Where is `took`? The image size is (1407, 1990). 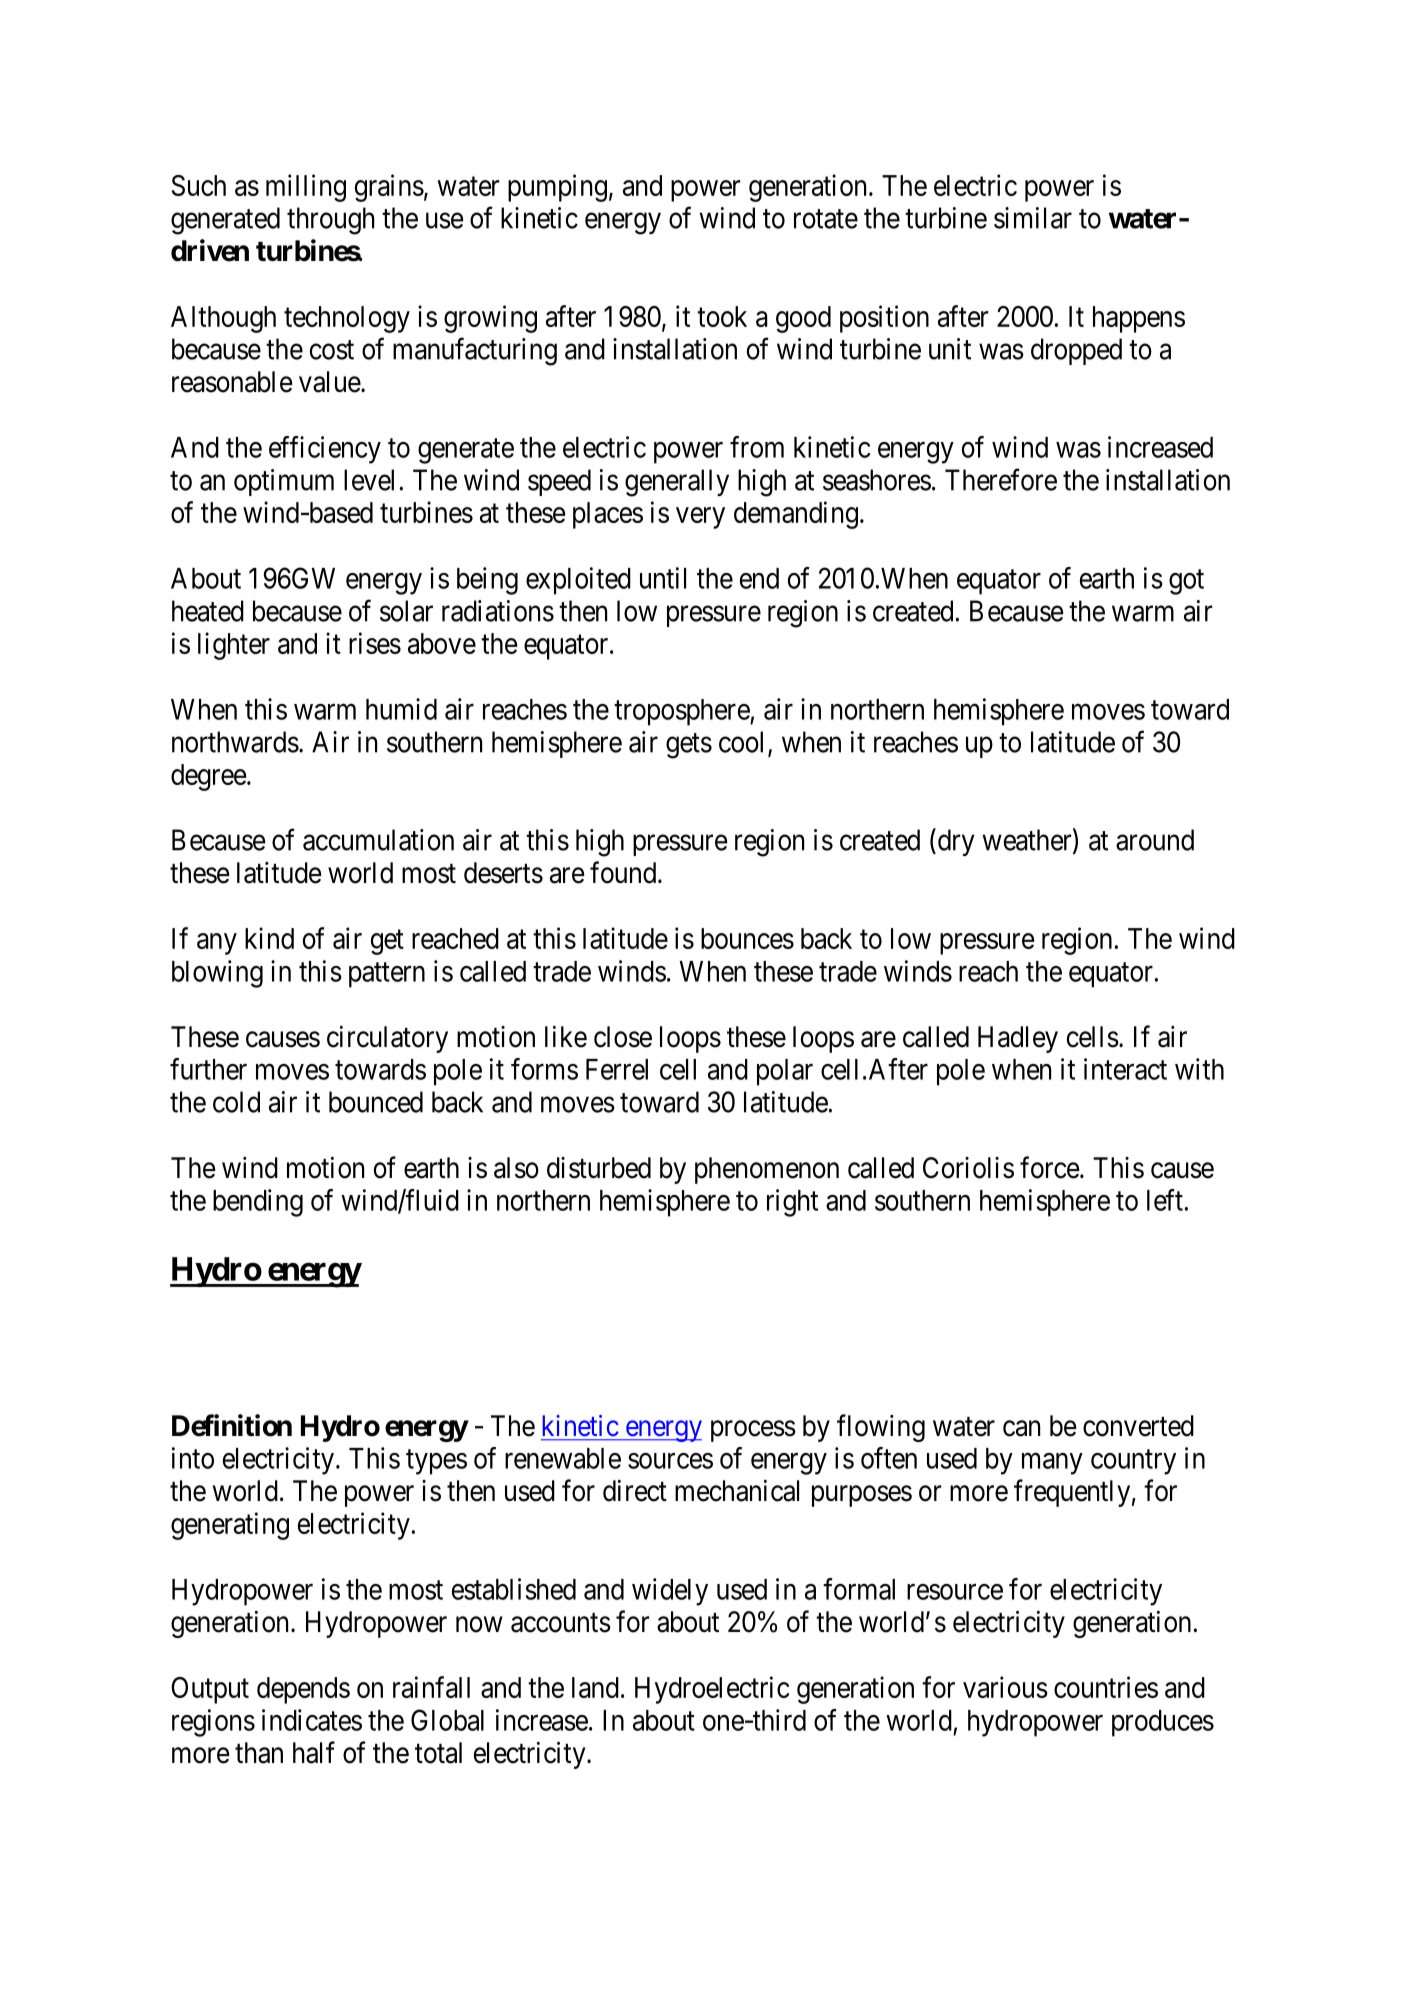 took is located at coordinates (722, 316).
